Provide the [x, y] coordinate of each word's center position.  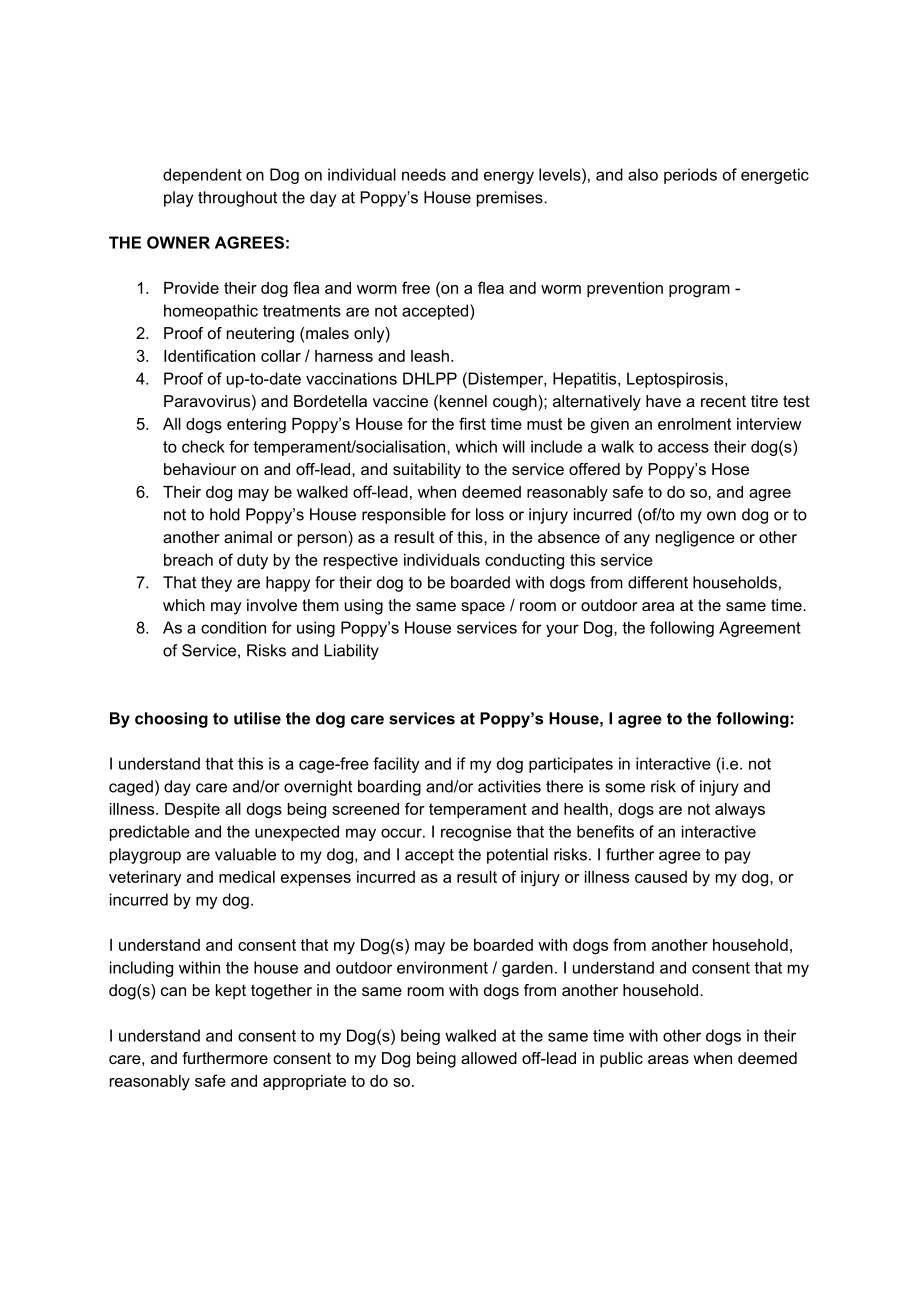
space [483, 608]
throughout [237, 199]
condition [233, 627]
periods [690, 176]
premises [511, 199]
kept [231, 992]
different [658, 582]
